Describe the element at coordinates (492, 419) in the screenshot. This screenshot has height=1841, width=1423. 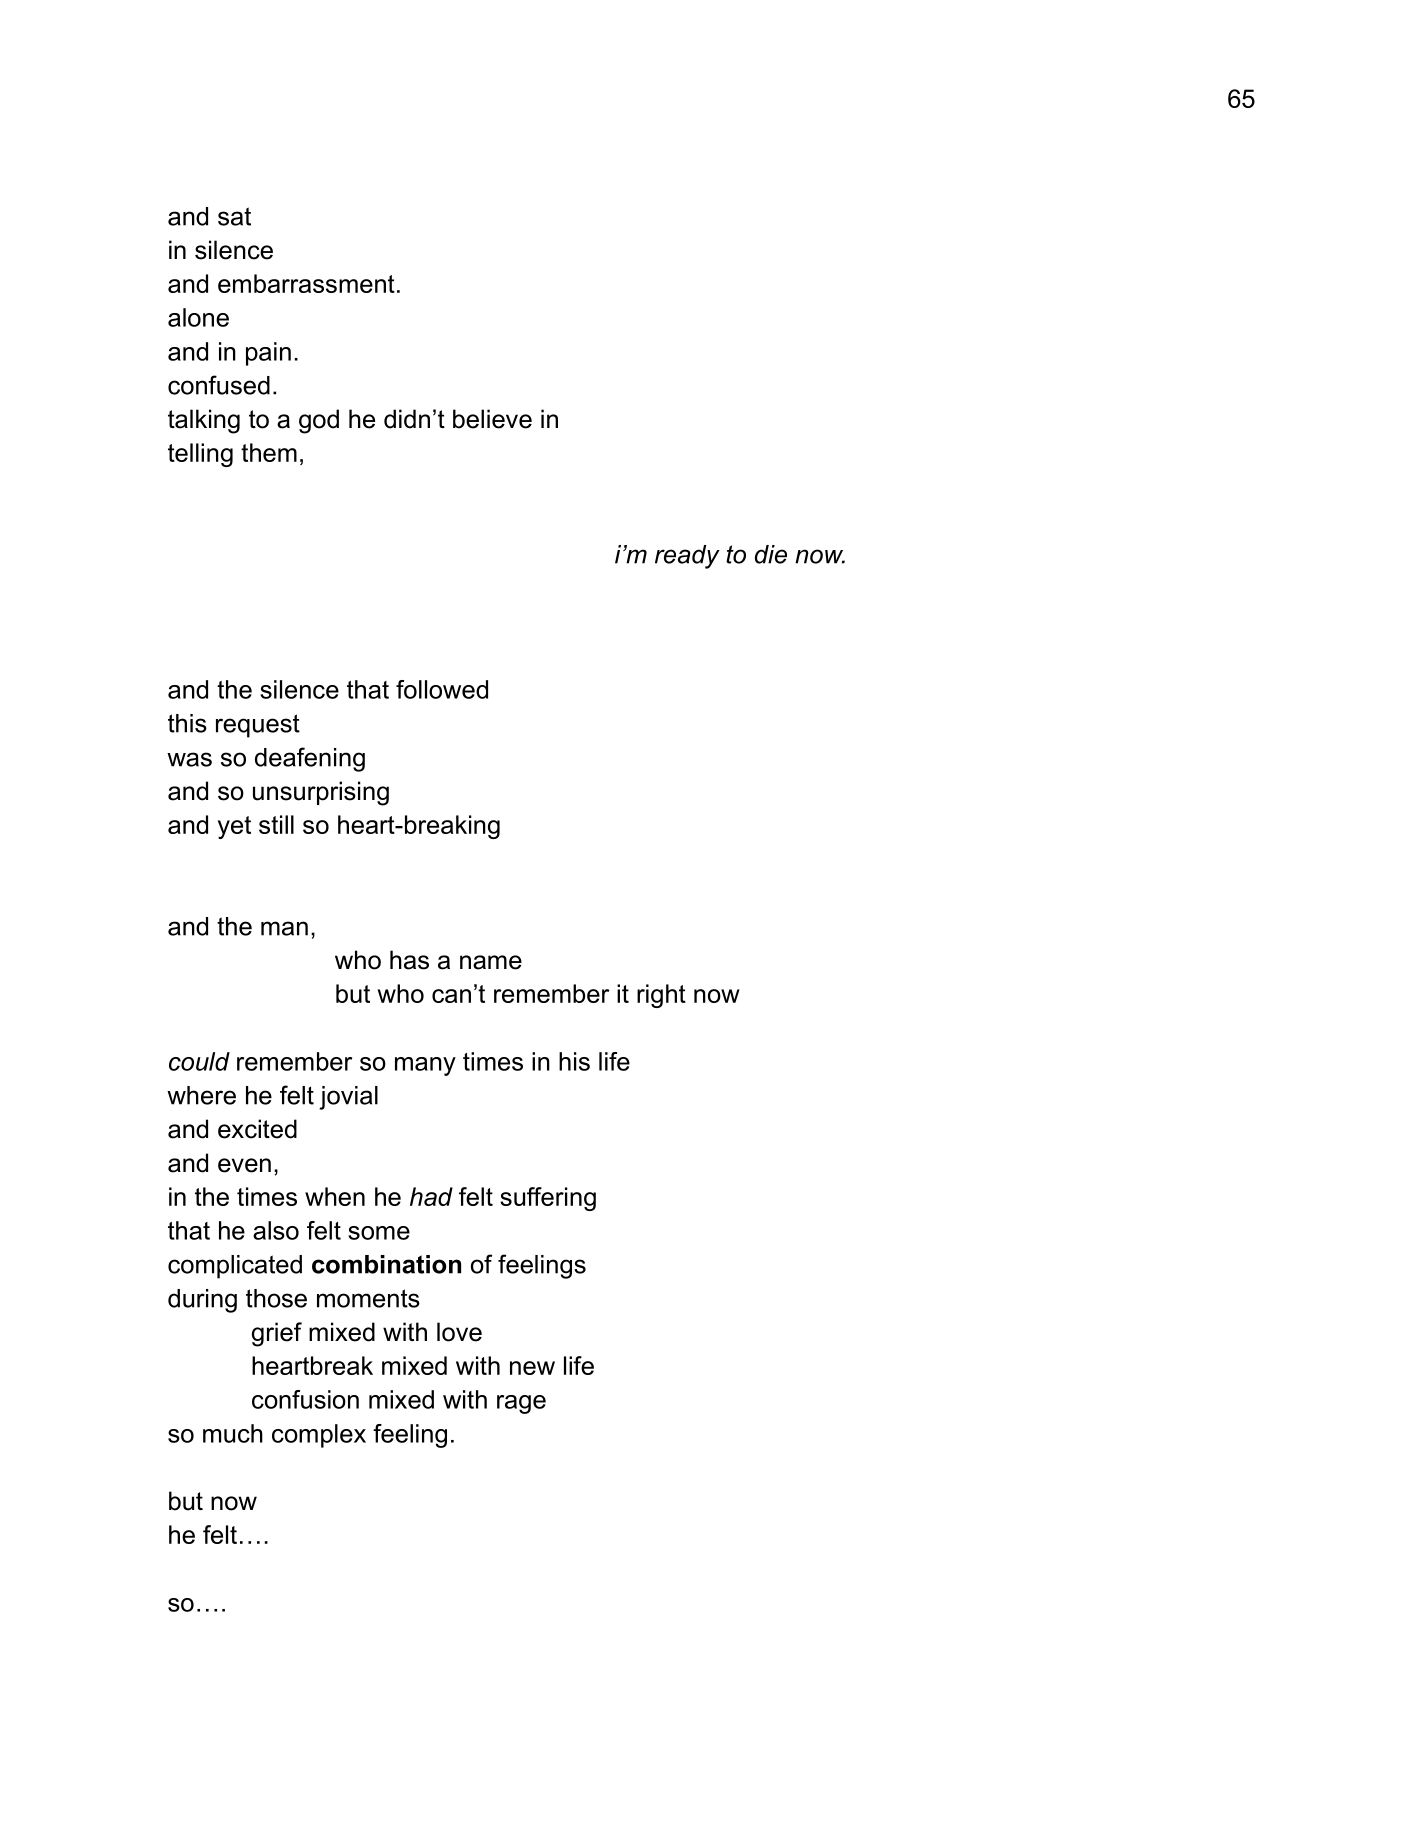
I see `believe` at that location.
